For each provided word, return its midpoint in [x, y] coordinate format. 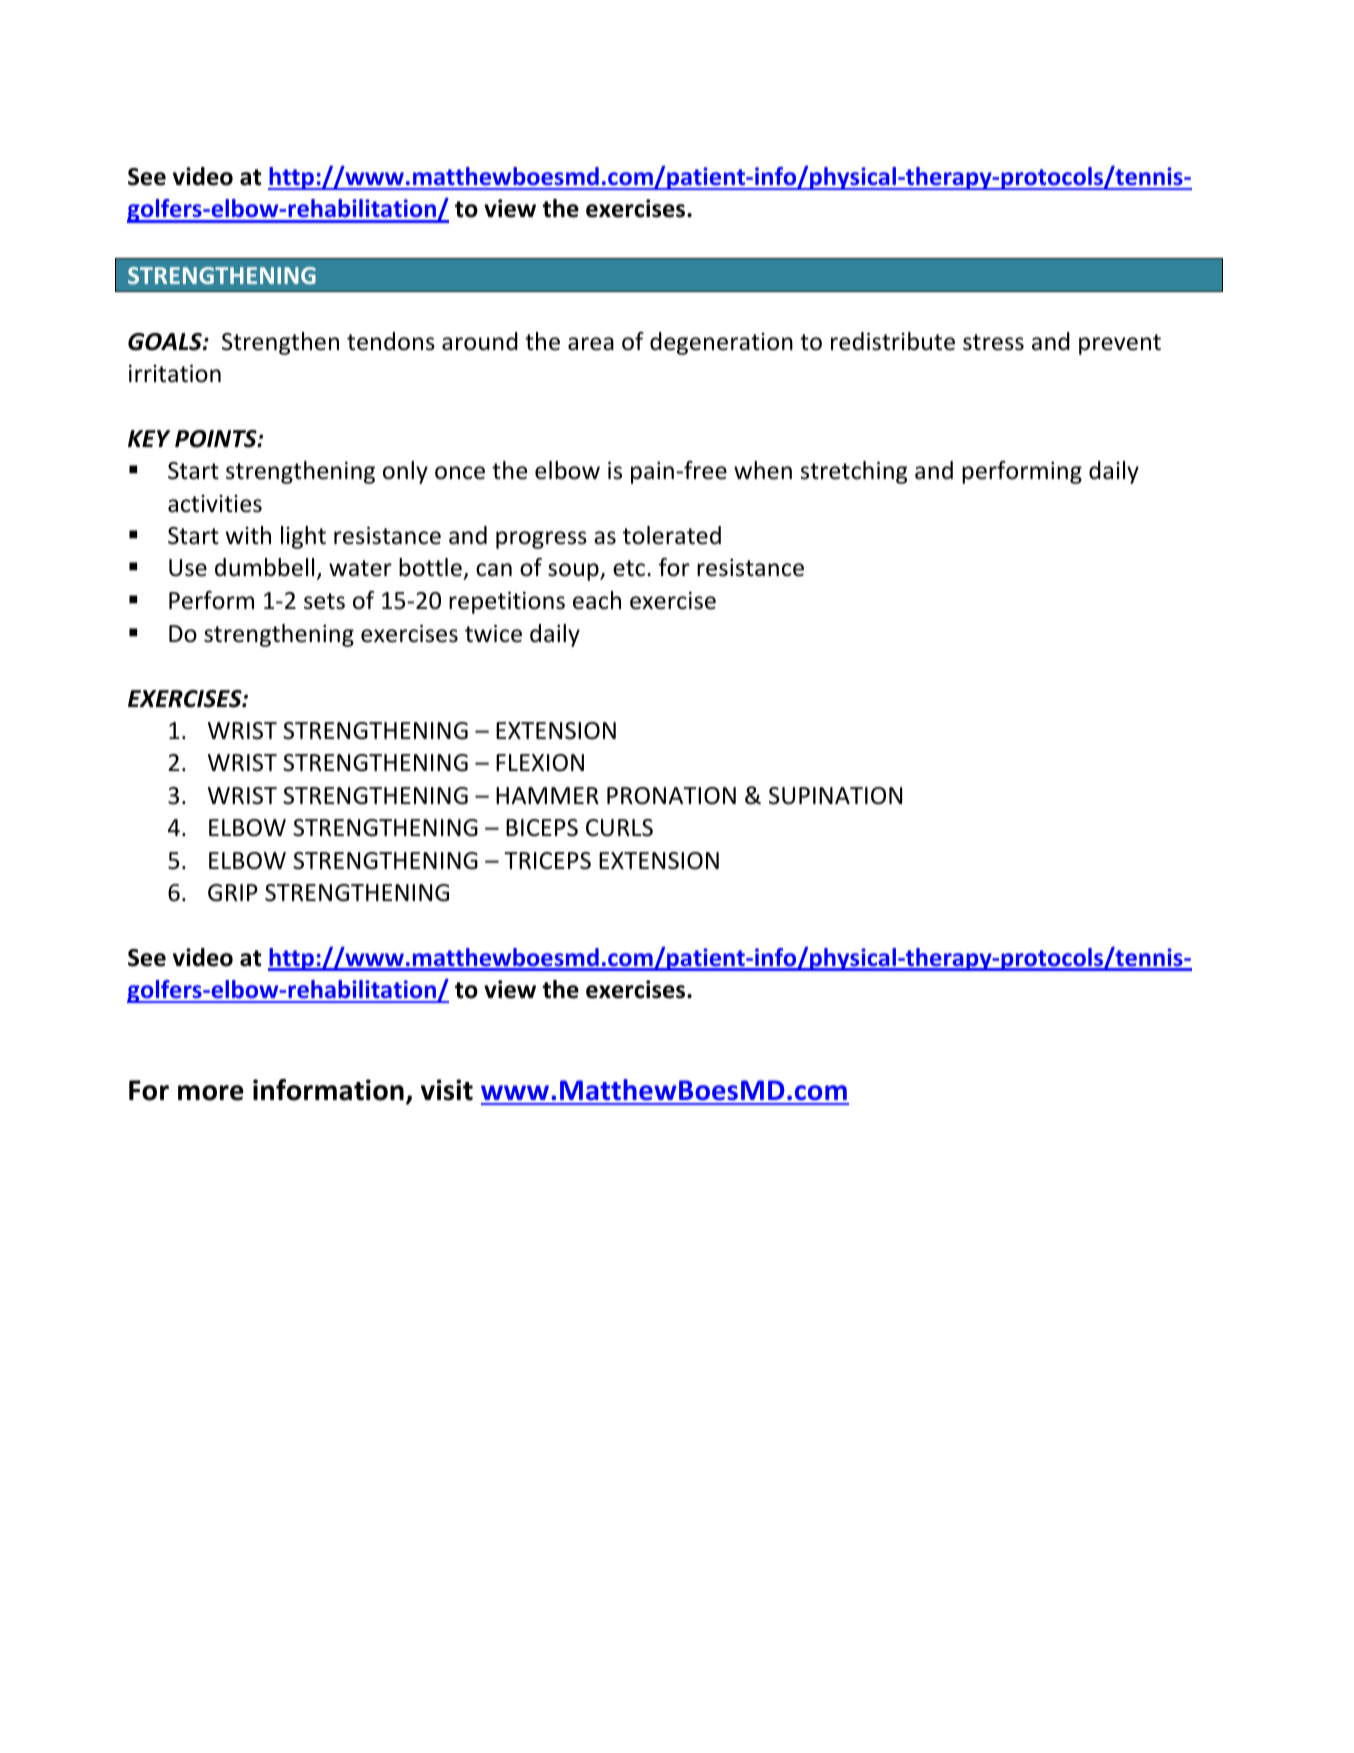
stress [993, 342]
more [211, 1093]
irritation [175, 374]
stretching [854, 472]
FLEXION [540, 763]
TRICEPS [547, 861]
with [248, 535]
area [591, 344]
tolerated [672, 535]
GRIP [233, 893]
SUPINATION [835, 796]
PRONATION [671, 796]
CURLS [619, 828]
